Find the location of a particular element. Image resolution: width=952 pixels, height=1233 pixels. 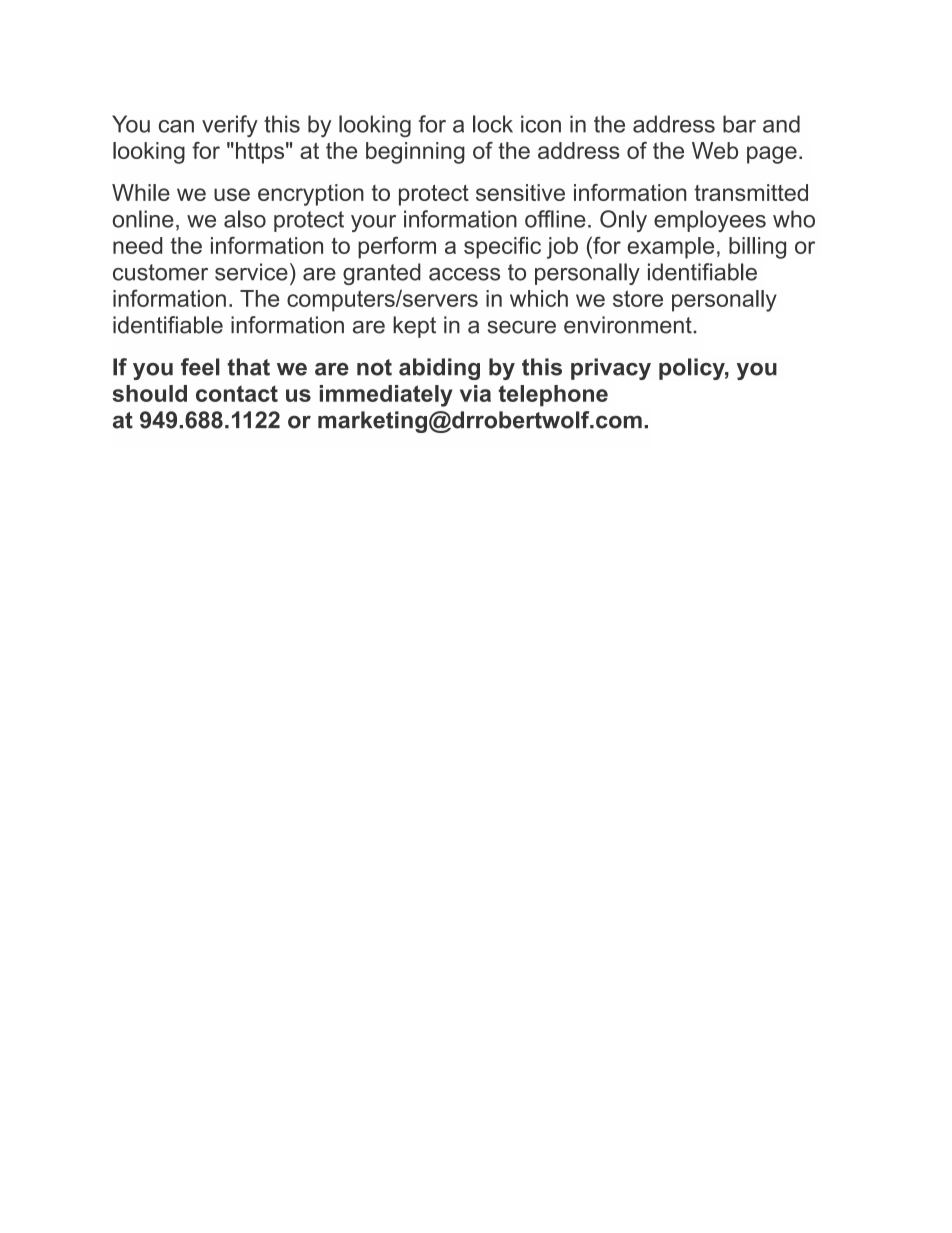

bar is located at coordinates (739, 124).
